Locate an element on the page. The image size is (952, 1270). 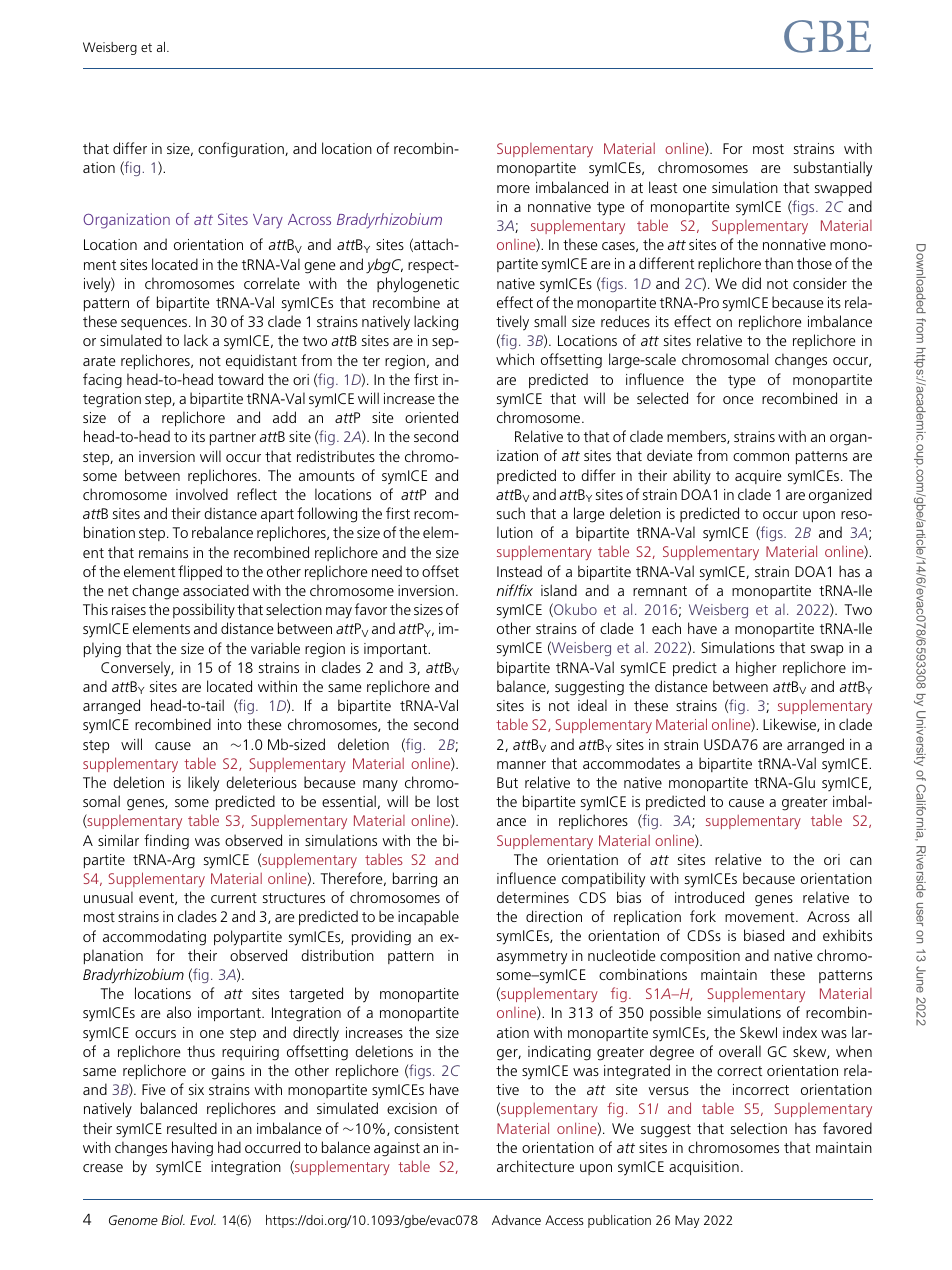
acquisition is located at coordinates (704, 1168).
